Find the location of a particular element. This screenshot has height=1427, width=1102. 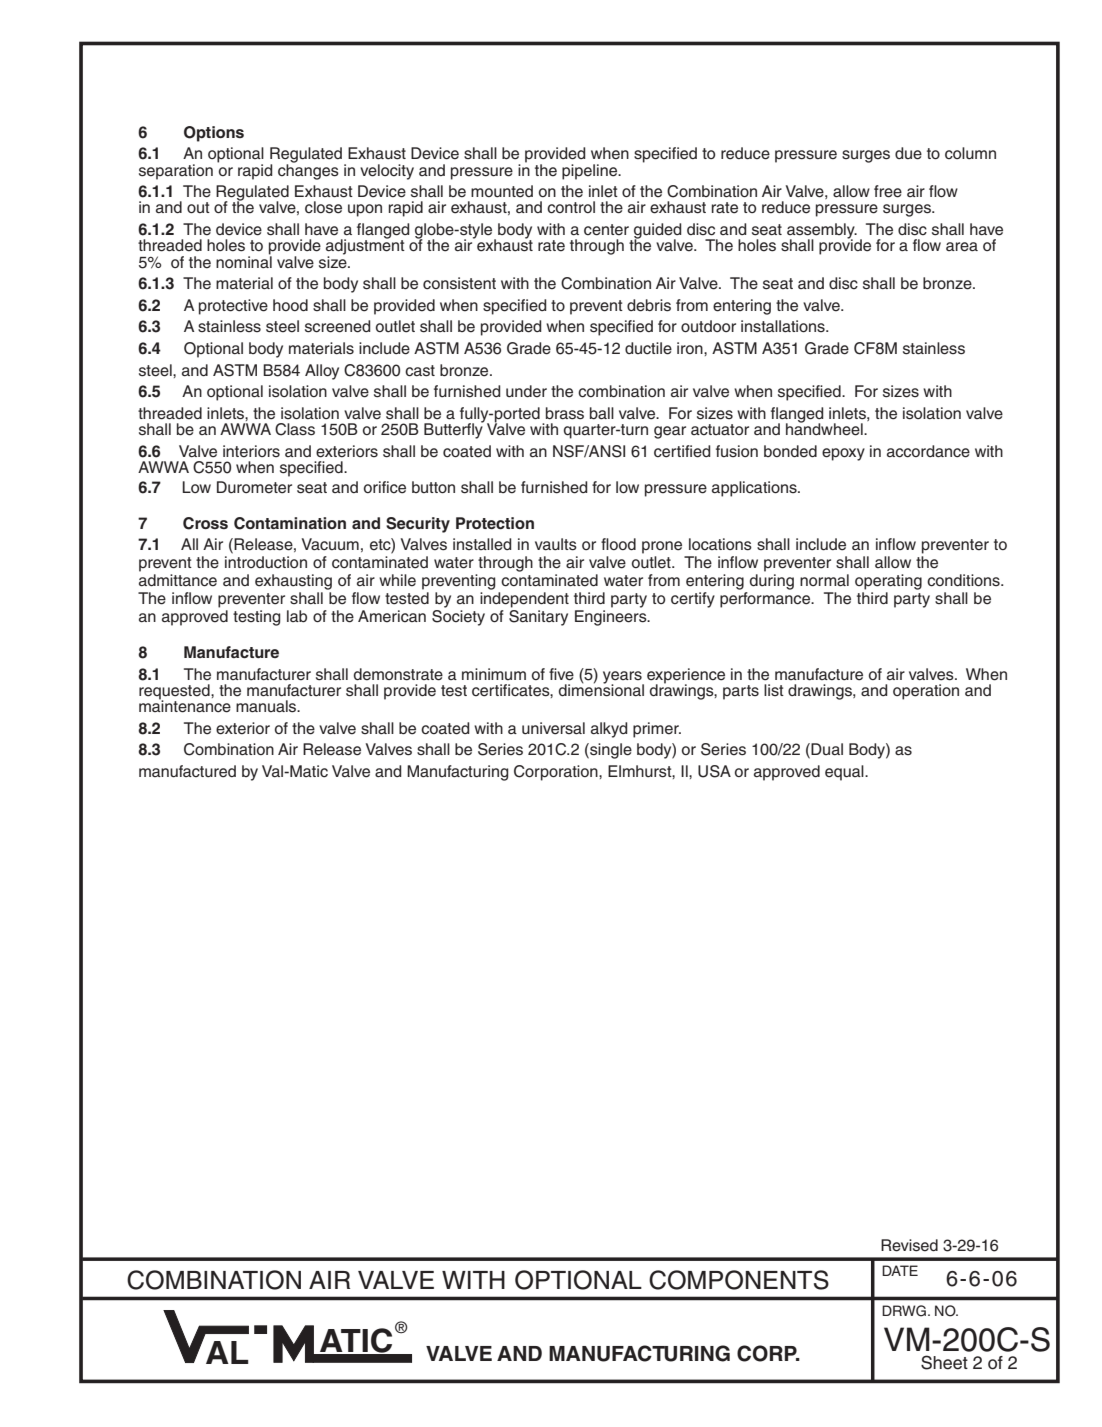

Sheet is located at coordinates (944, 1362).
